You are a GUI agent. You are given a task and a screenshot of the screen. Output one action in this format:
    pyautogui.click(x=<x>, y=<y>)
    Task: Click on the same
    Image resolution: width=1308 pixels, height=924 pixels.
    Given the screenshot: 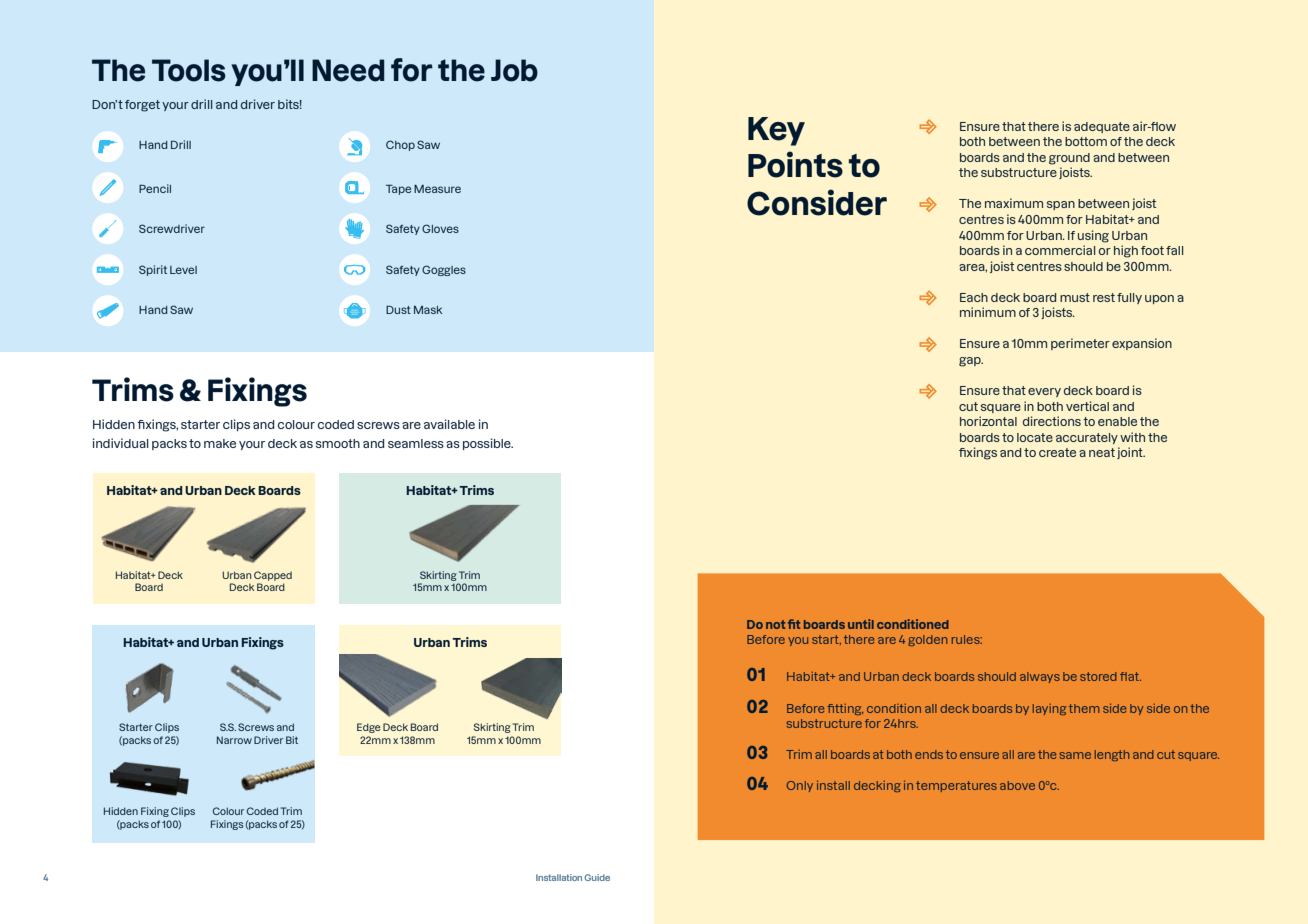 What is the action you would take?
    pyautogui.click(x=1075, y=755)
